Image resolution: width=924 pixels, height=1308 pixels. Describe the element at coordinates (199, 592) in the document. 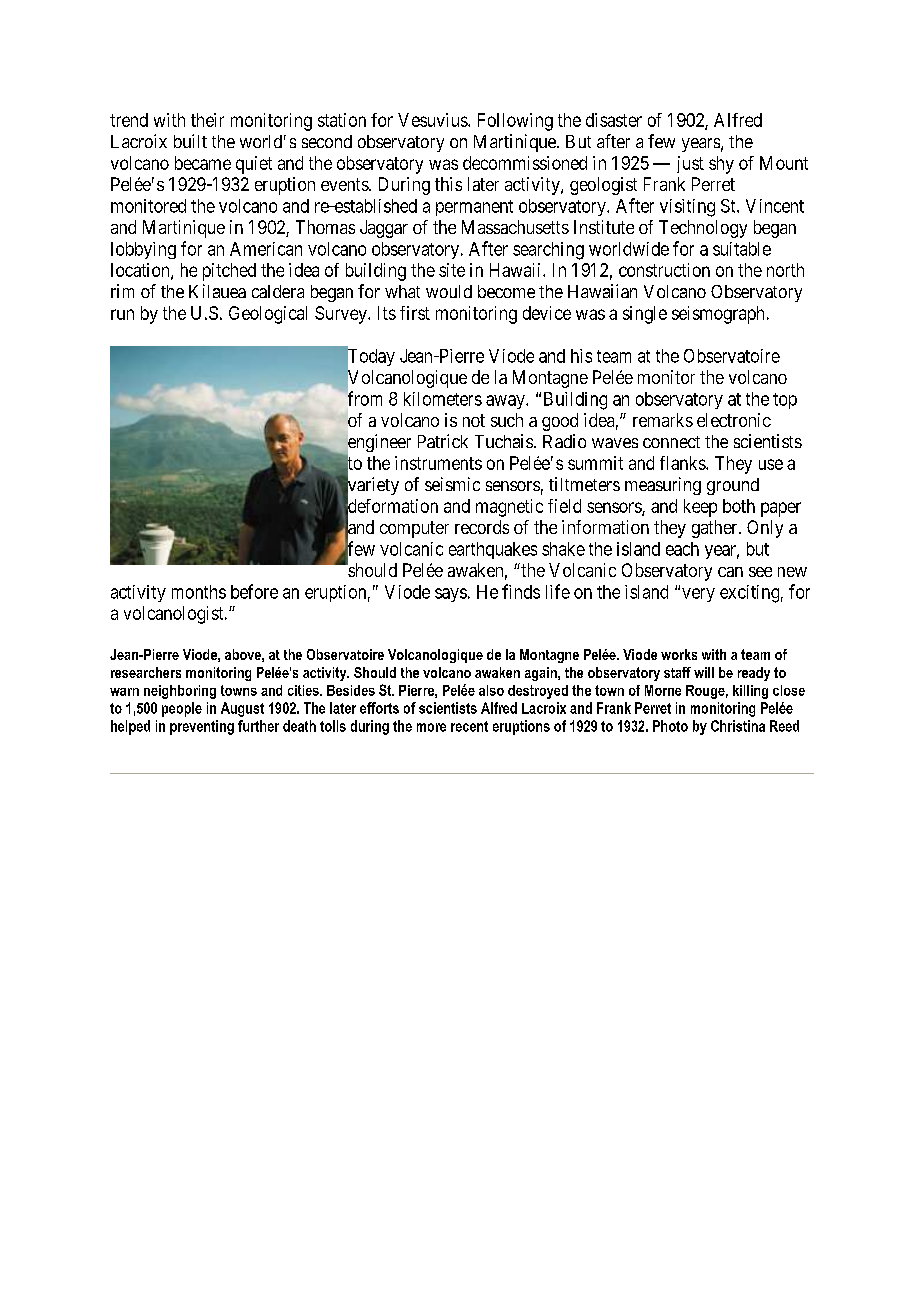

I see `months` at that location.
